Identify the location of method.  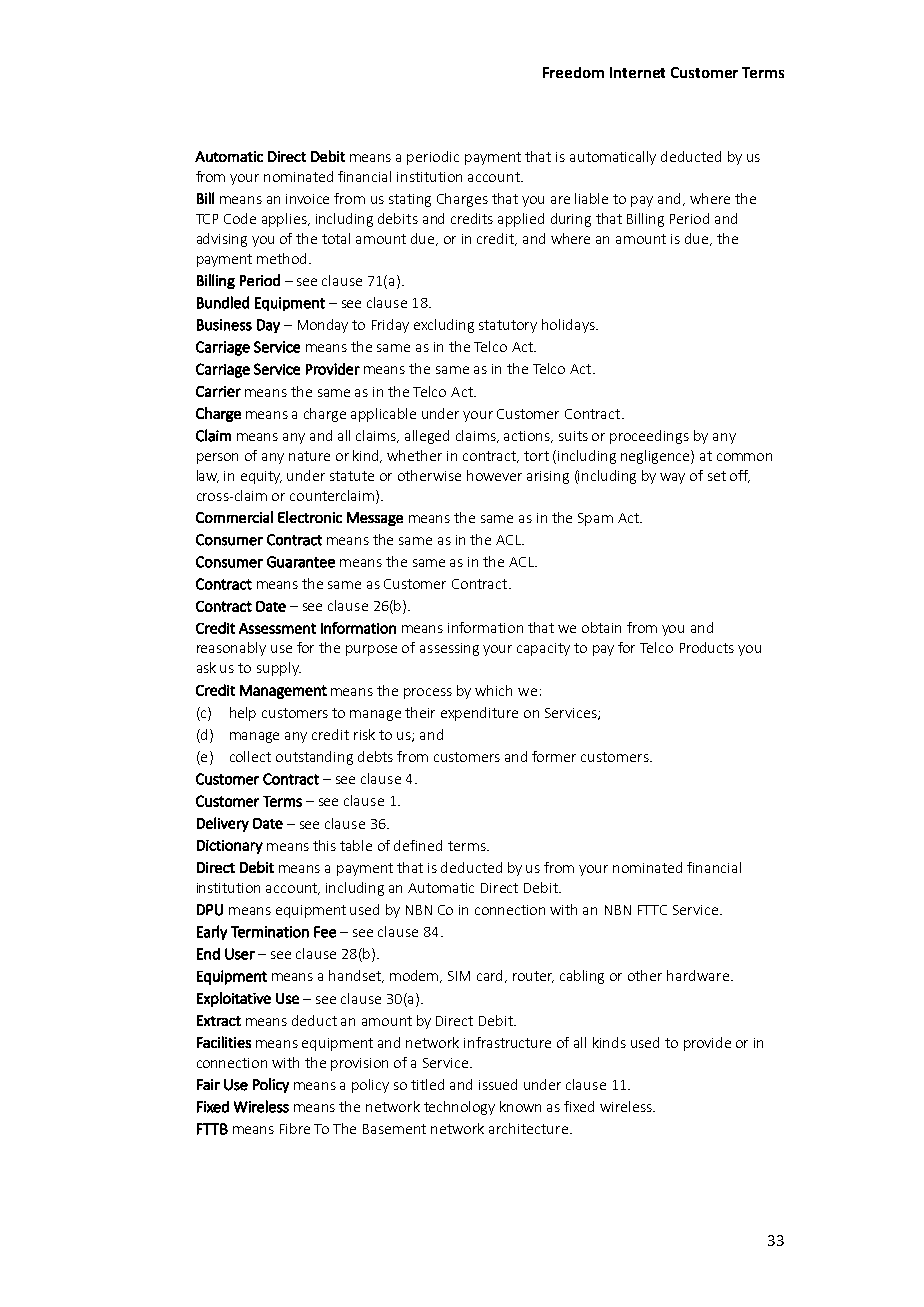
(283, 258).
